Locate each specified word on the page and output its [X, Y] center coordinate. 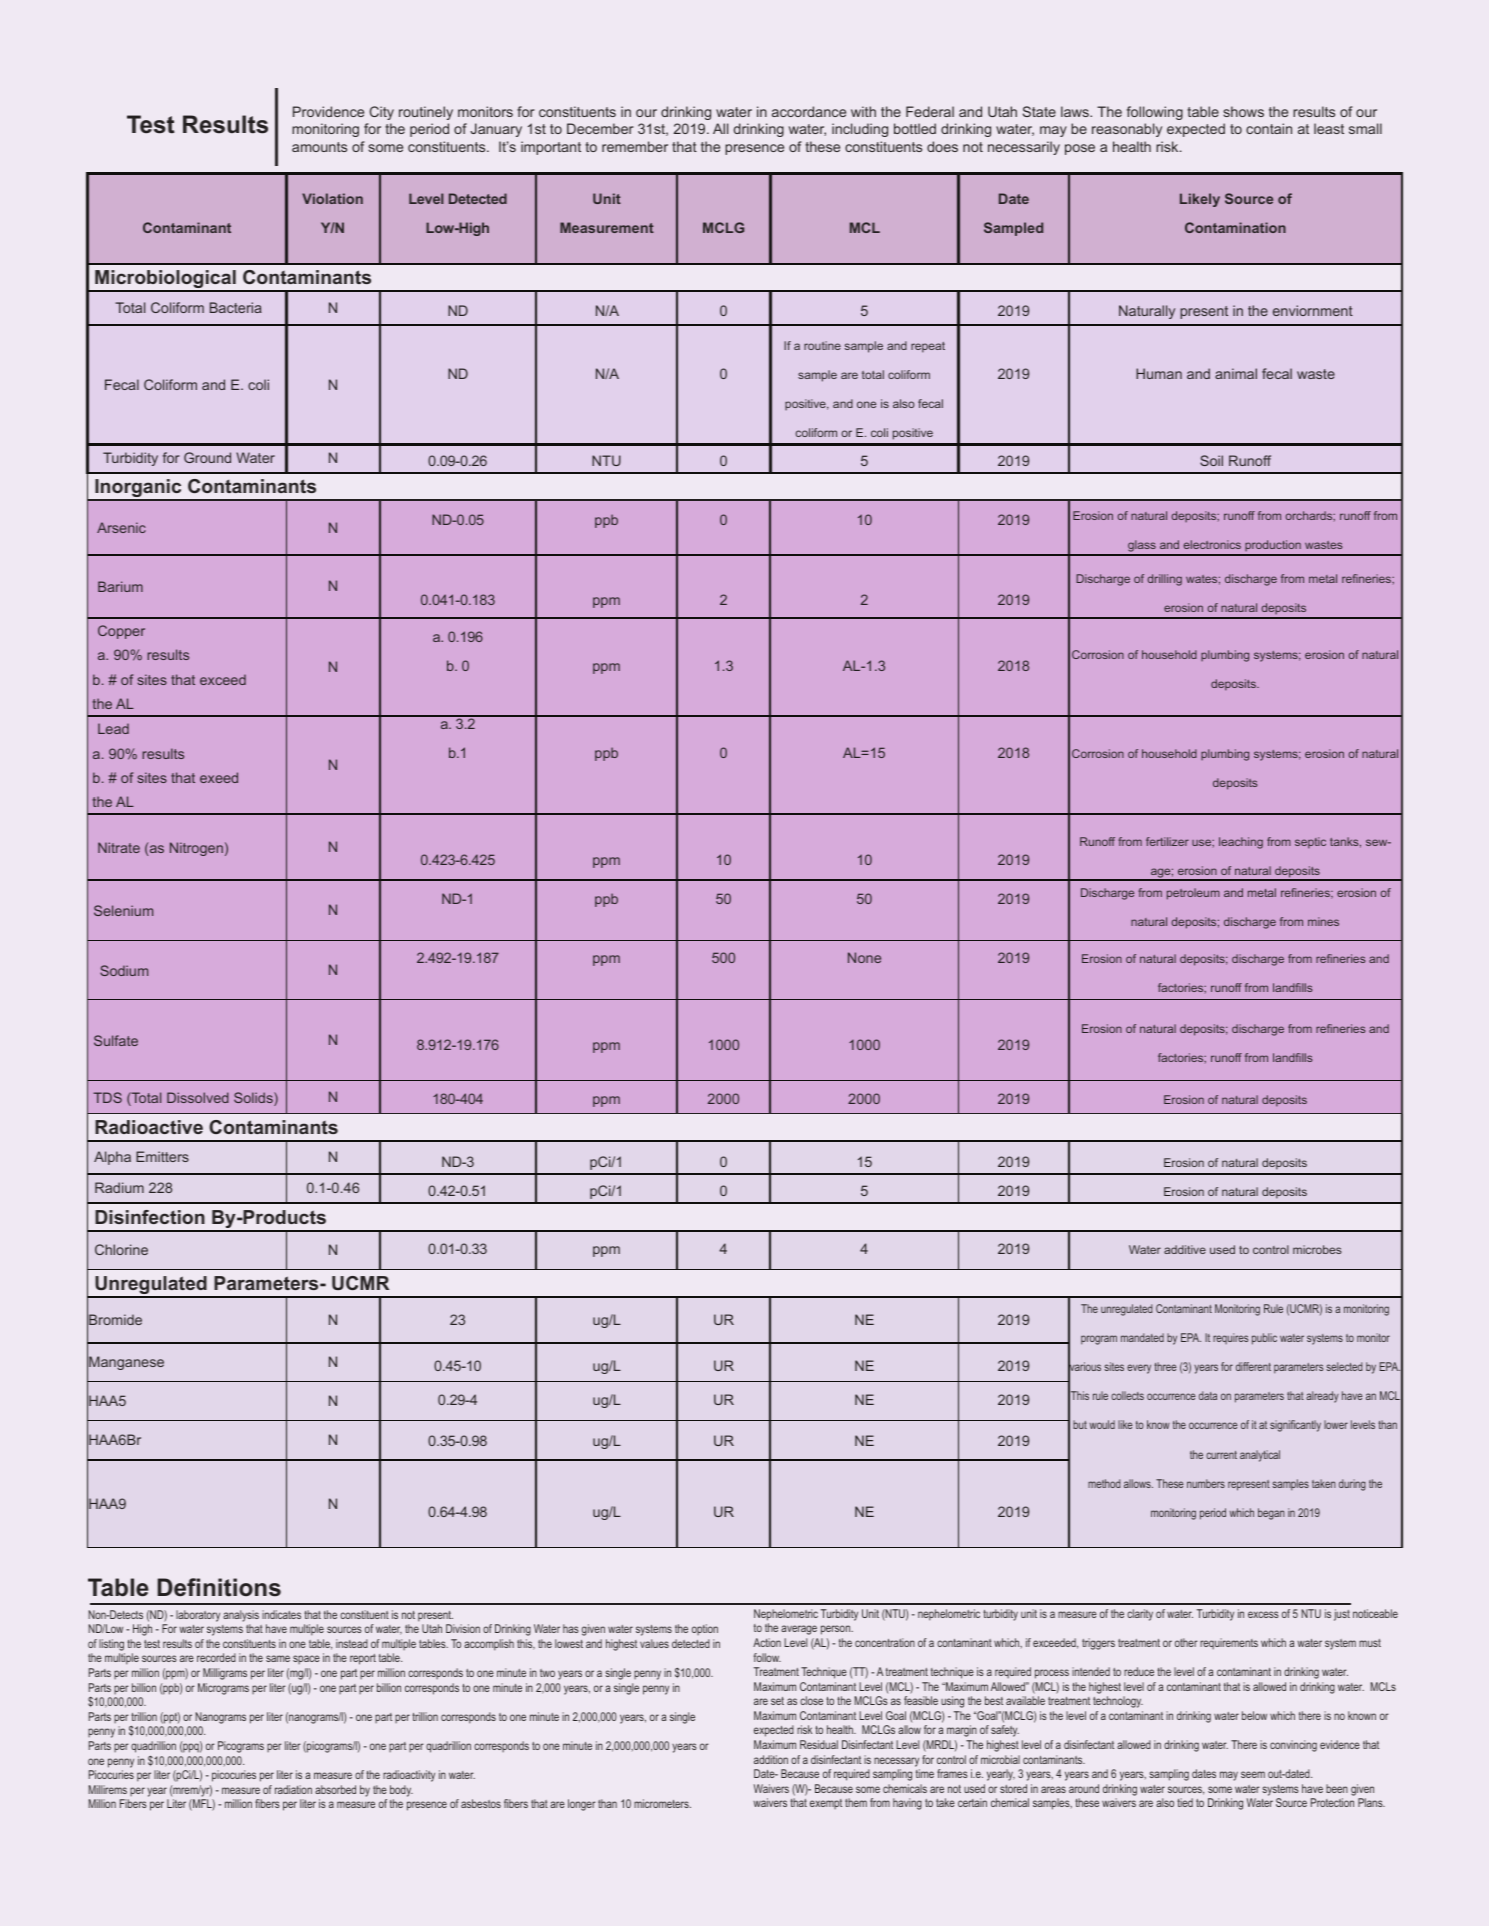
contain [1269, 128]
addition [771, 1759]
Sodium [124, 970]
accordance [809, 111]
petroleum [1193, 894]
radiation [293, 1789]
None [864, 957]
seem [1253, 1774]
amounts [319, 147]
